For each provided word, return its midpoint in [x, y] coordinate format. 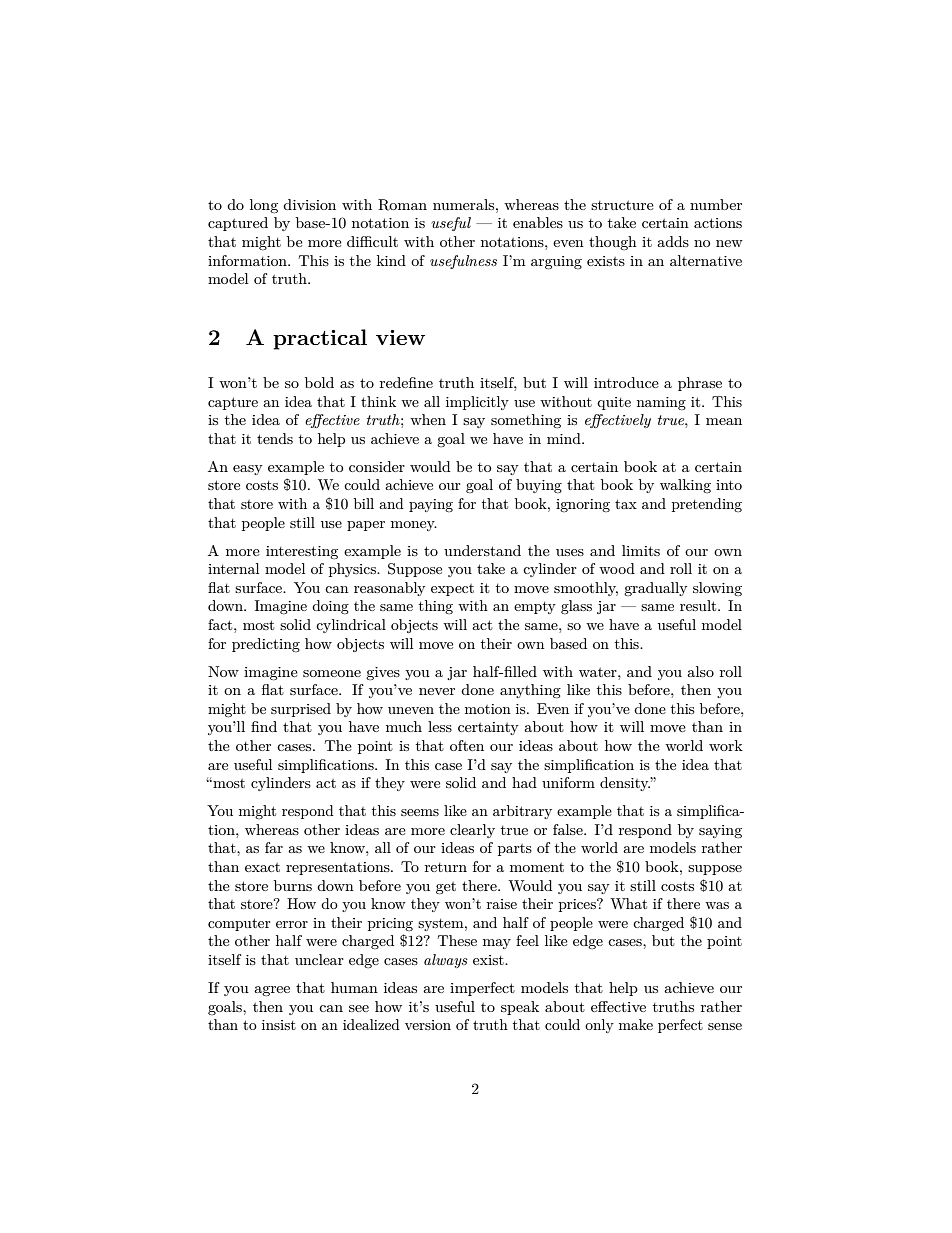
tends [275, 438]
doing [330, 607]
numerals [465, 204]
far [274, 847]
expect [452, 590]
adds [673, 241]
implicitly [477, 403]
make [636, 1024]
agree [272, 991]
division [309, 204]
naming [661, 403]
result [699, 605]
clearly [472, 831]
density [625, 784]
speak [520, 1008]
